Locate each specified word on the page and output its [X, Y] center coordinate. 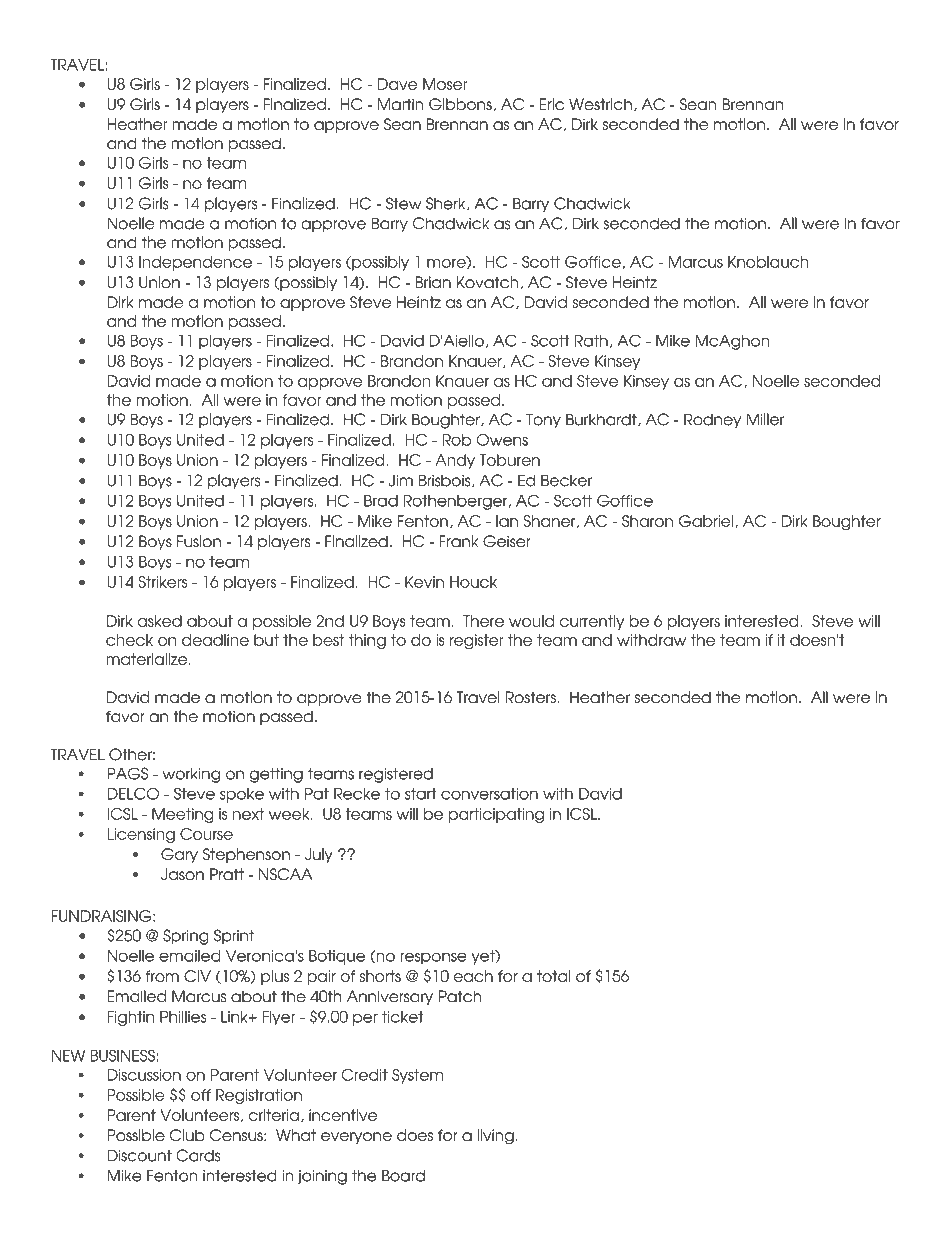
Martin [401, 104]
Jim [401, 480]
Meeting [183, 815]
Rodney [712, 420]
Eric [551, 104]
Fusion [199, 541]
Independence [195, 263]
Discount [139, 1155]
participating [496, 815]
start [421, 794]
